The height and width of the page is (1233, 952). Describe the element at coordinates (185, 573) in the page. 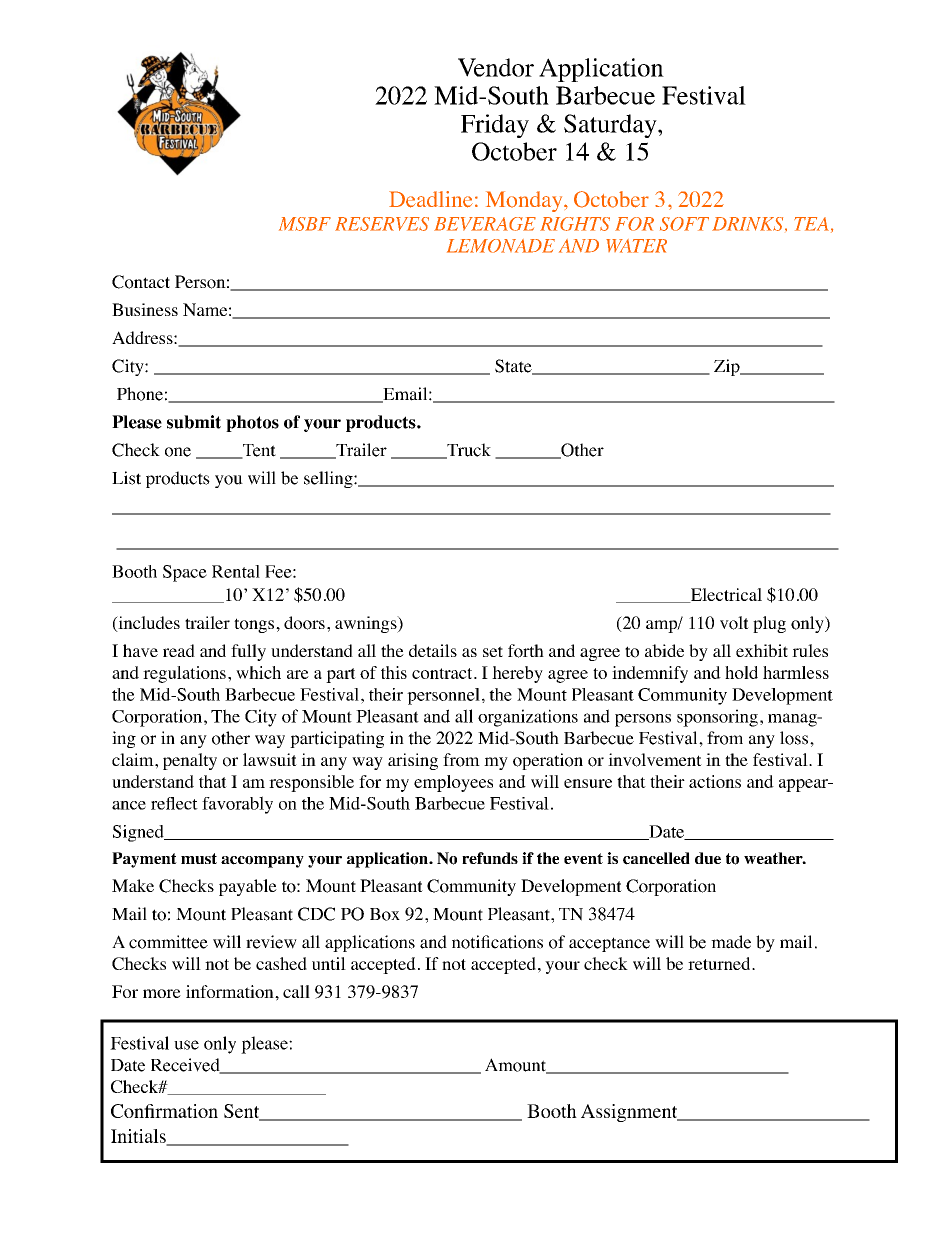

I see `Space` at that location.
